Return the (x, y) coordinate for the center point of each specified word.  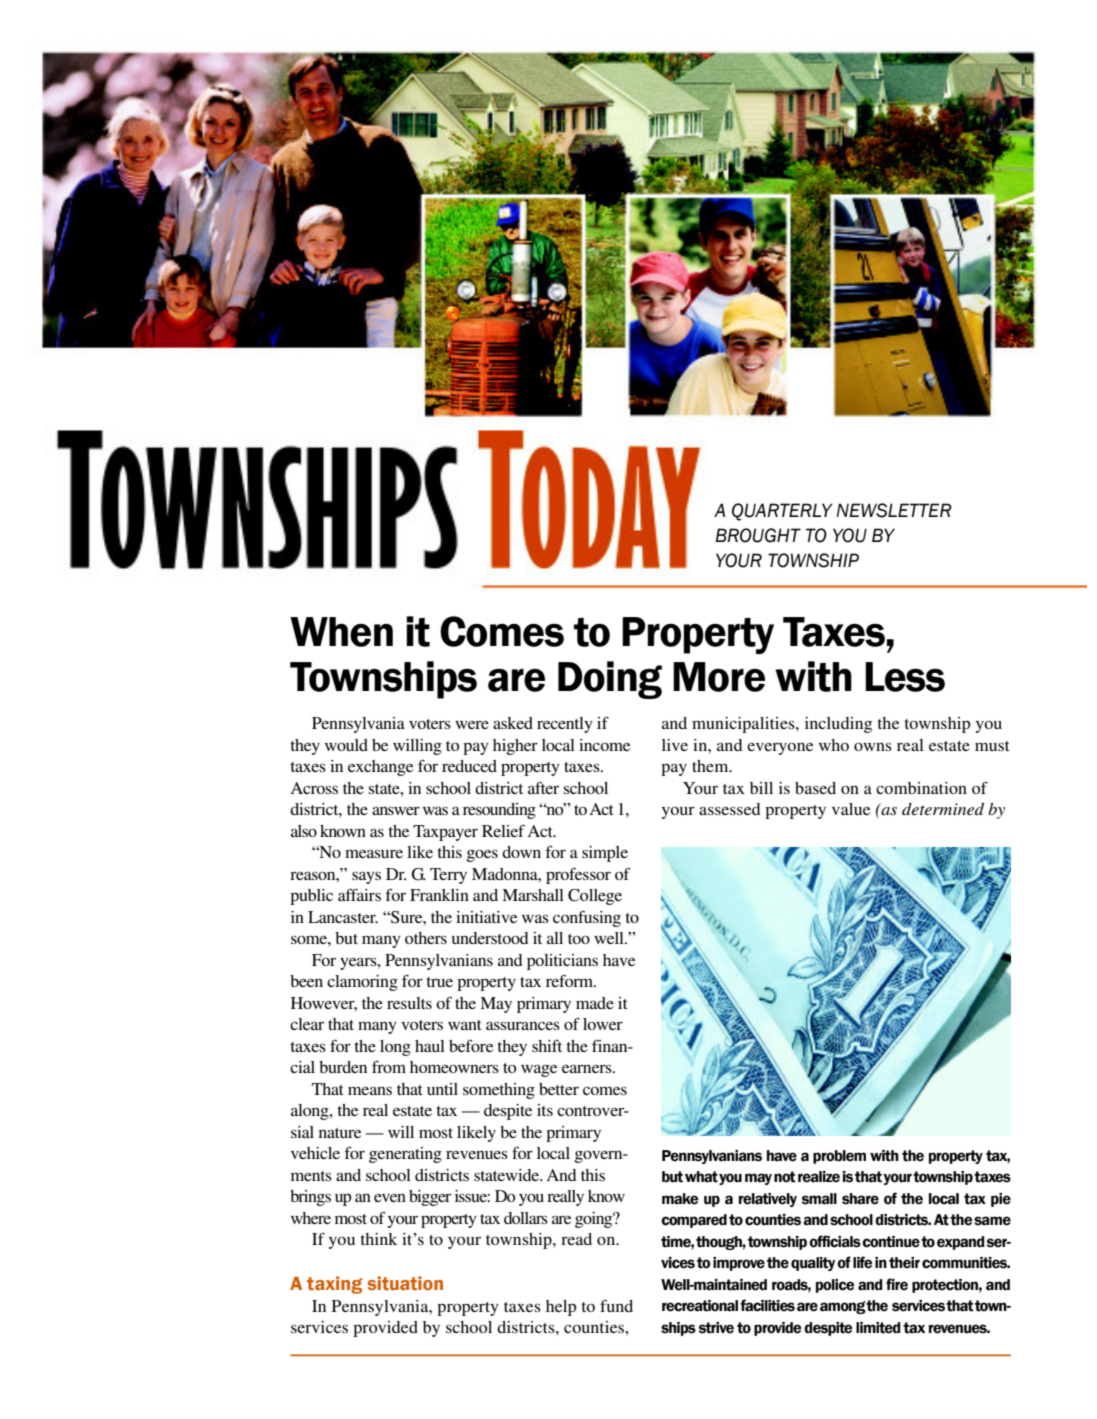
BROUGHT (758, 535)
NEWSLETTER (894, 510)
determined (943, 809)
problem (839, 1157)
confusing (587, 919)
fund (616, 1306)
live (675, 745)
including (838, 725)
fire (897, 1284)
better (559, 1089)
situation (405, 1283)
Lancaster (343, 917)
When (341, 632)
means (370, 1090)
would (346, 745)
